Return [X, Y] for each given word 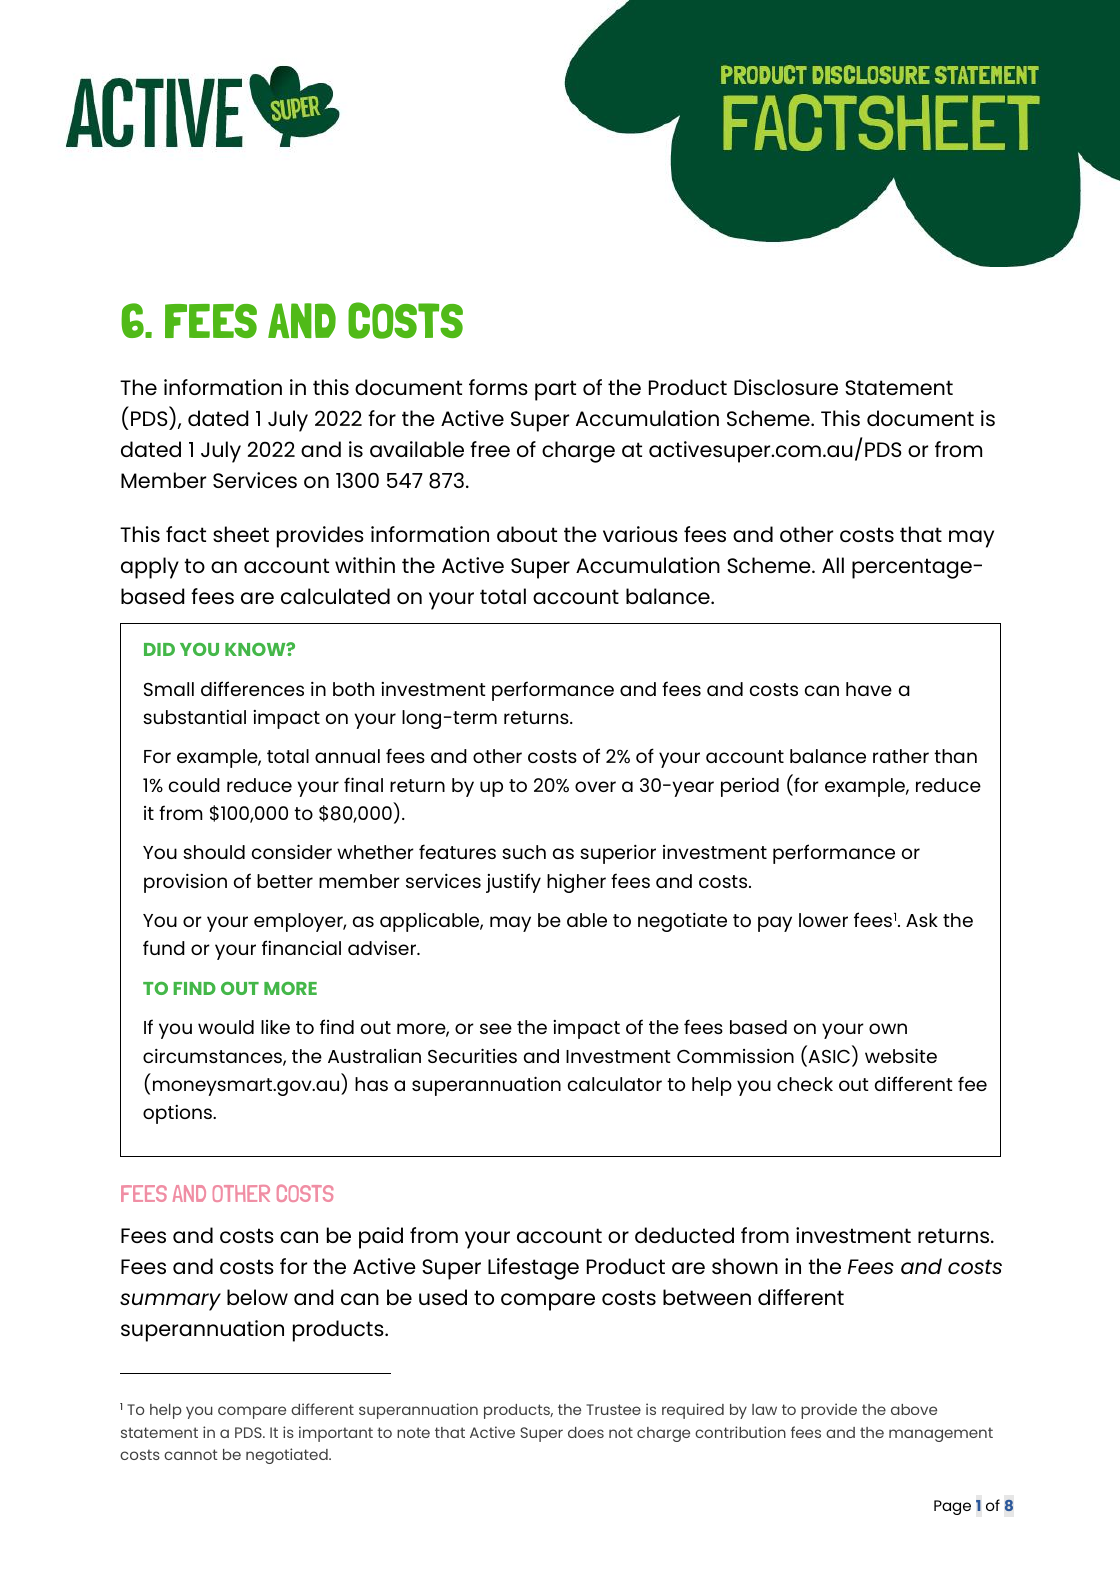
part [555, 390]
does [586, 1432]
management [941, 1434]
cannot [191, 1454]
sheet [241, 534]
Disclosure [786, 387]
